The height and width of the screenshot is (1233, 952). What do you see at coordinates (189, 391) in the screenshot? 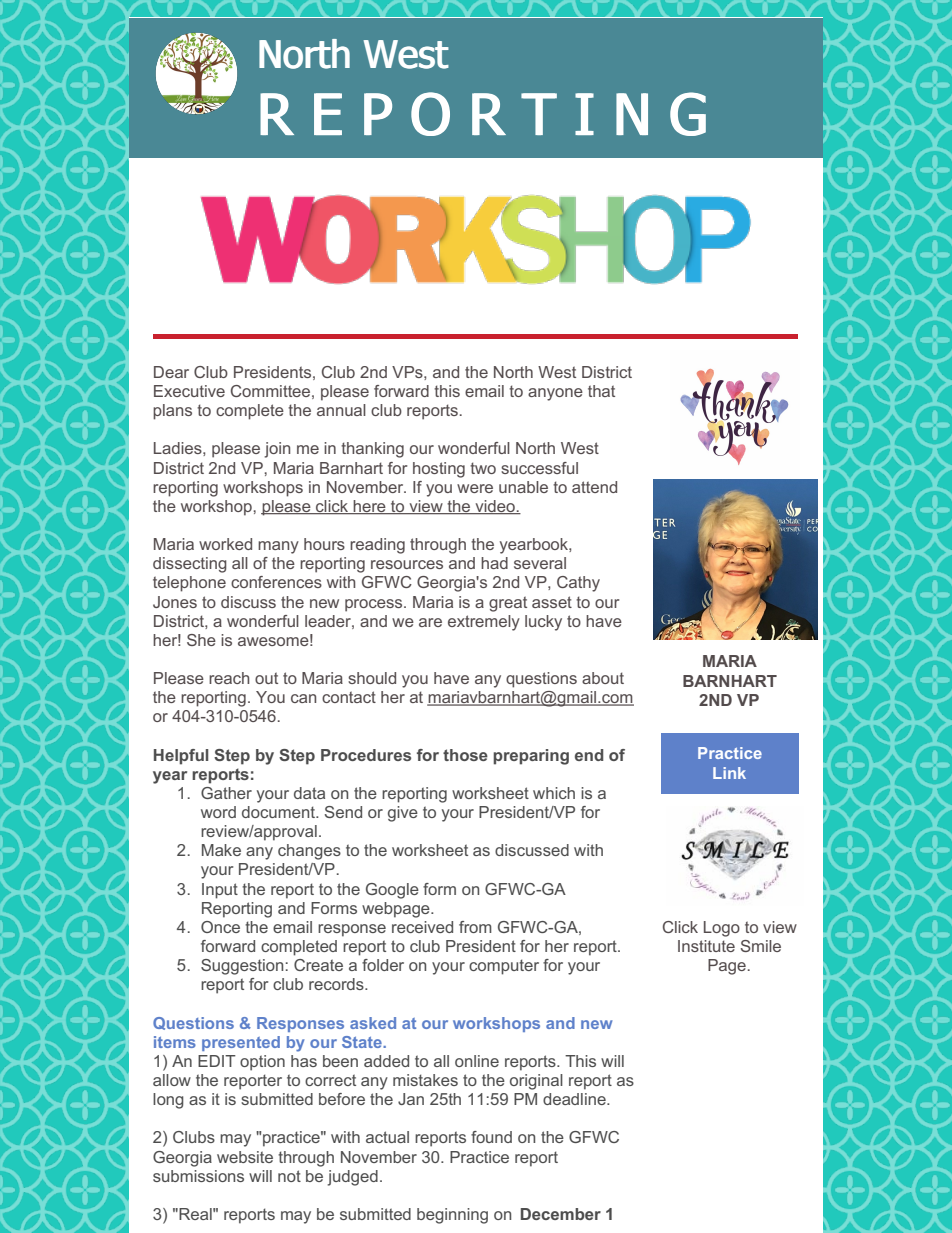
I see `Executive` at bounding box center [189, 391].
